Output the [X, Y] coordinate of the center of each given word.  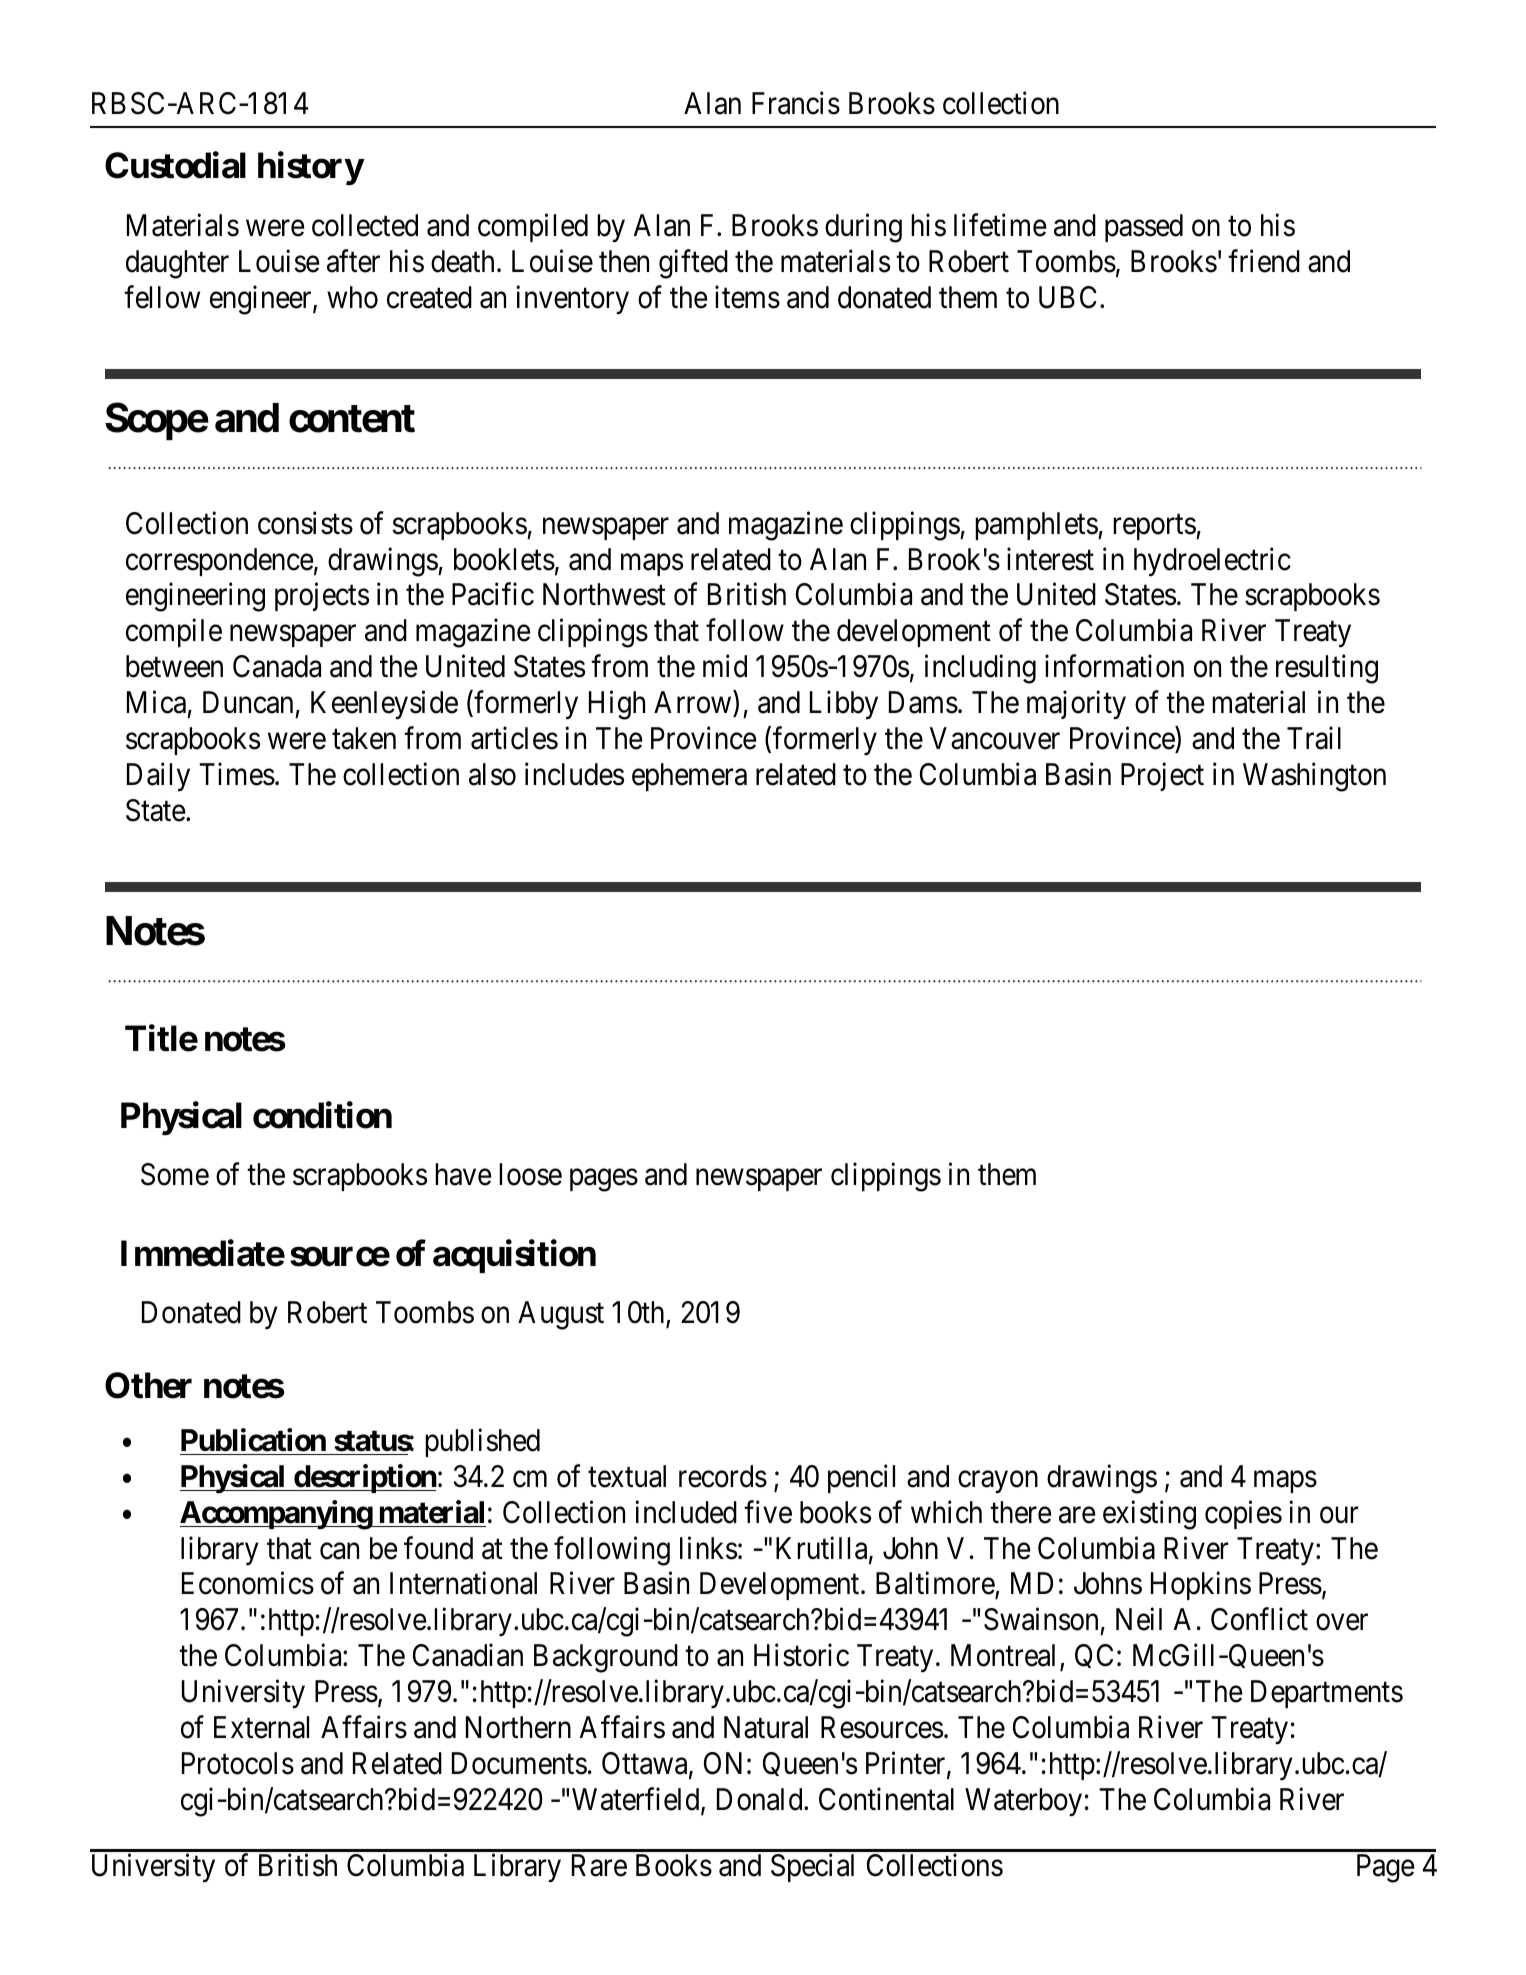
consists [305, 523]
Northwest [604, 594]
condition [322, 1115]
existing [1149, 1515]
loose [530, 1174]
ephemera [689, 777]
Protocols [238, 1763]
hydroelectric [1212, 561]
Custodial [175, 165]
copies [1243, 1514]
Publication [253, 1440]
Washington [1314, 777]
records [723, 1476]
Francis [796, 103]
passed [1144, 228]
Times [237, 774]
